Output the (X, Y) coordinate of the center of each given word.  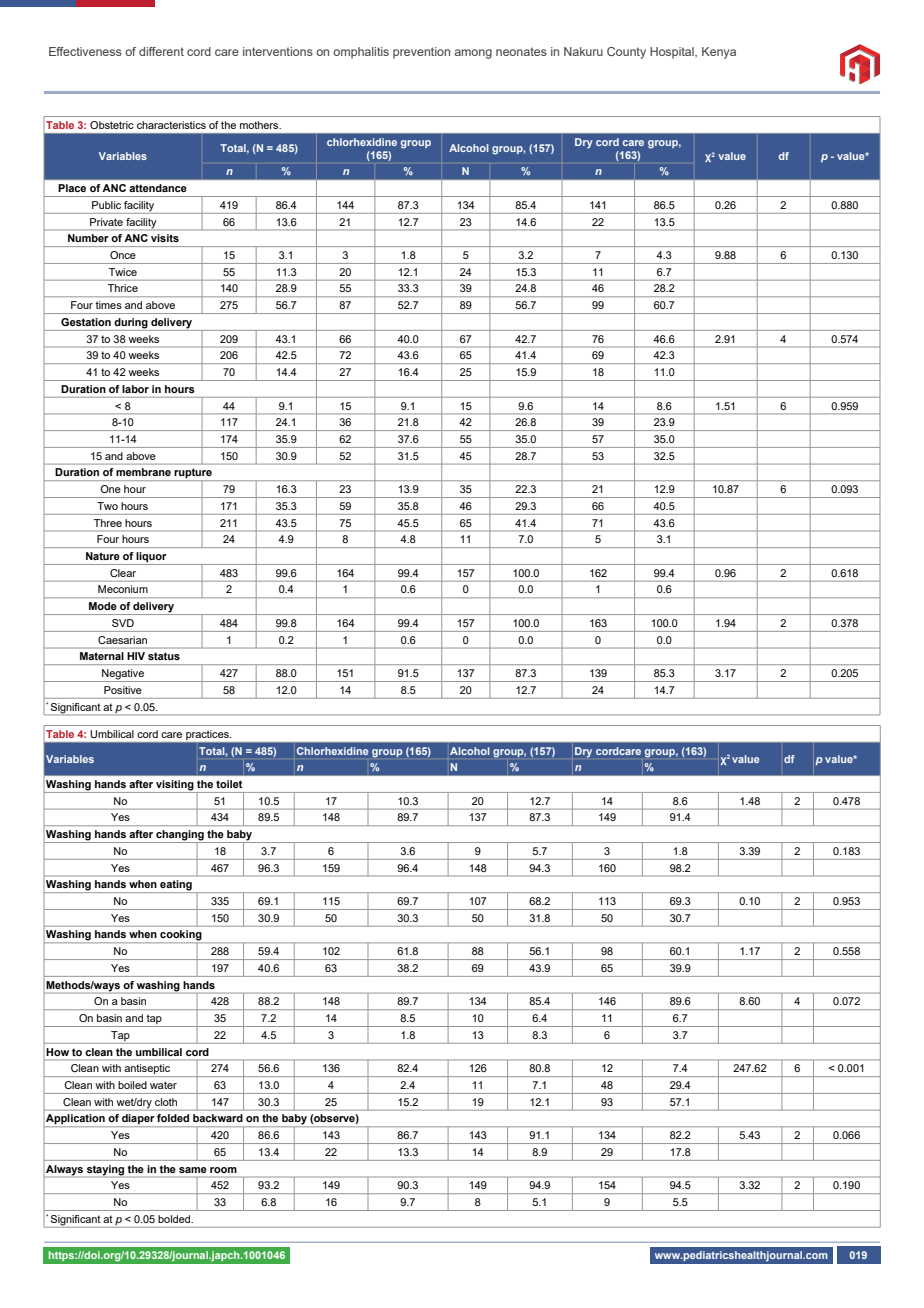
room (223, 1170)
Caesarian (122, 640)
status (164, 656)
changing (180, 836)
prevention (421, 53)
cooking (180, 935)
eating (176, 886)
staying (105, 1170)
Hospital (673, 53)
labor (135, 389)
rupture (193, 473)
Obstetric (111, 125)
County (626, 53)
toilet (229, 784)
